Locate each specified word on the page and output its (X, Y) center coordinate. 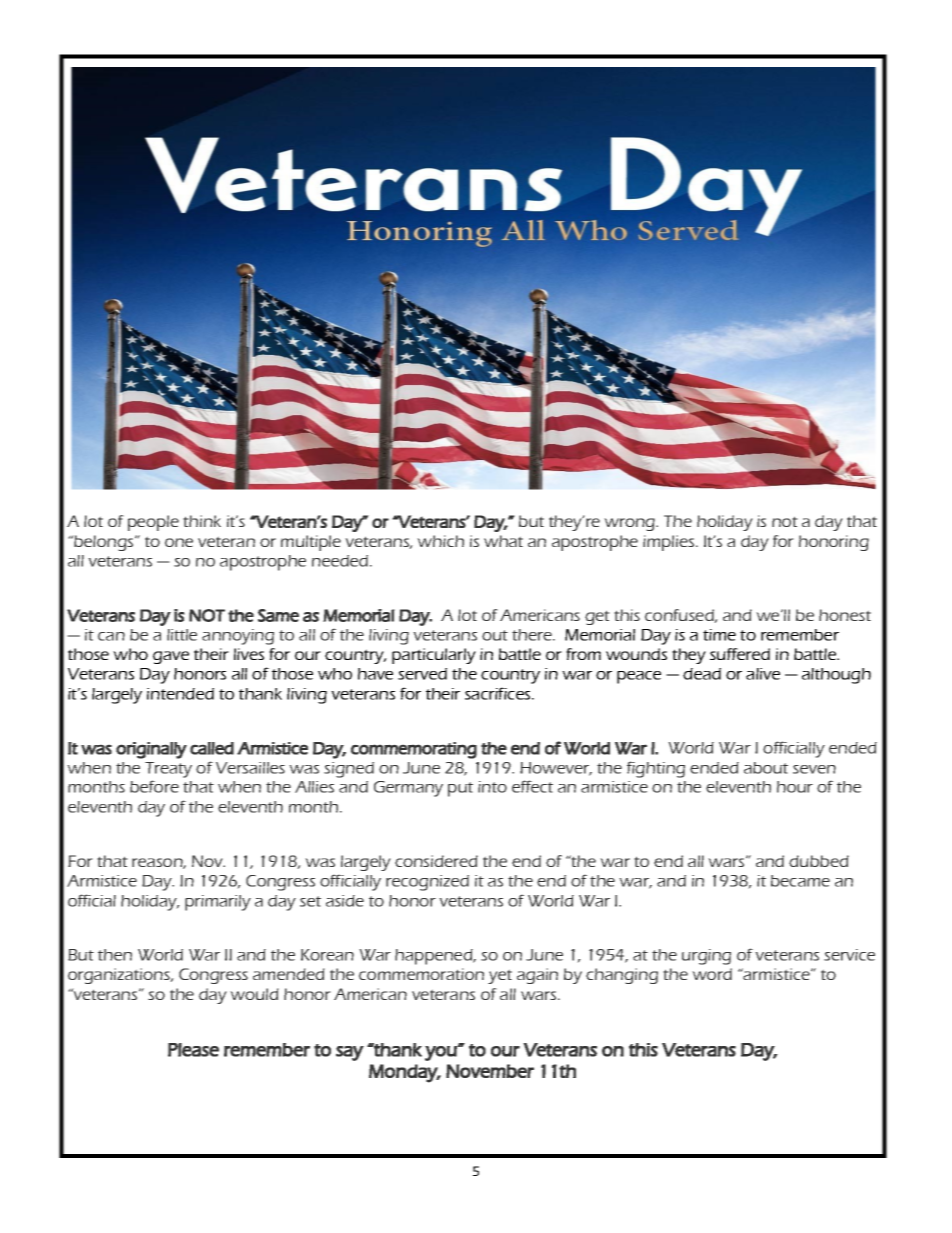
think (202, 521)
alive (763, 674)
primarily (218, 903)
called (212, 748)
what (503, 541)
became (800, 881)
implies (670, 543)
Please (193, 1050)
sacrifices (499, 693)
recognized (427, 883)
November (490, 1071)
